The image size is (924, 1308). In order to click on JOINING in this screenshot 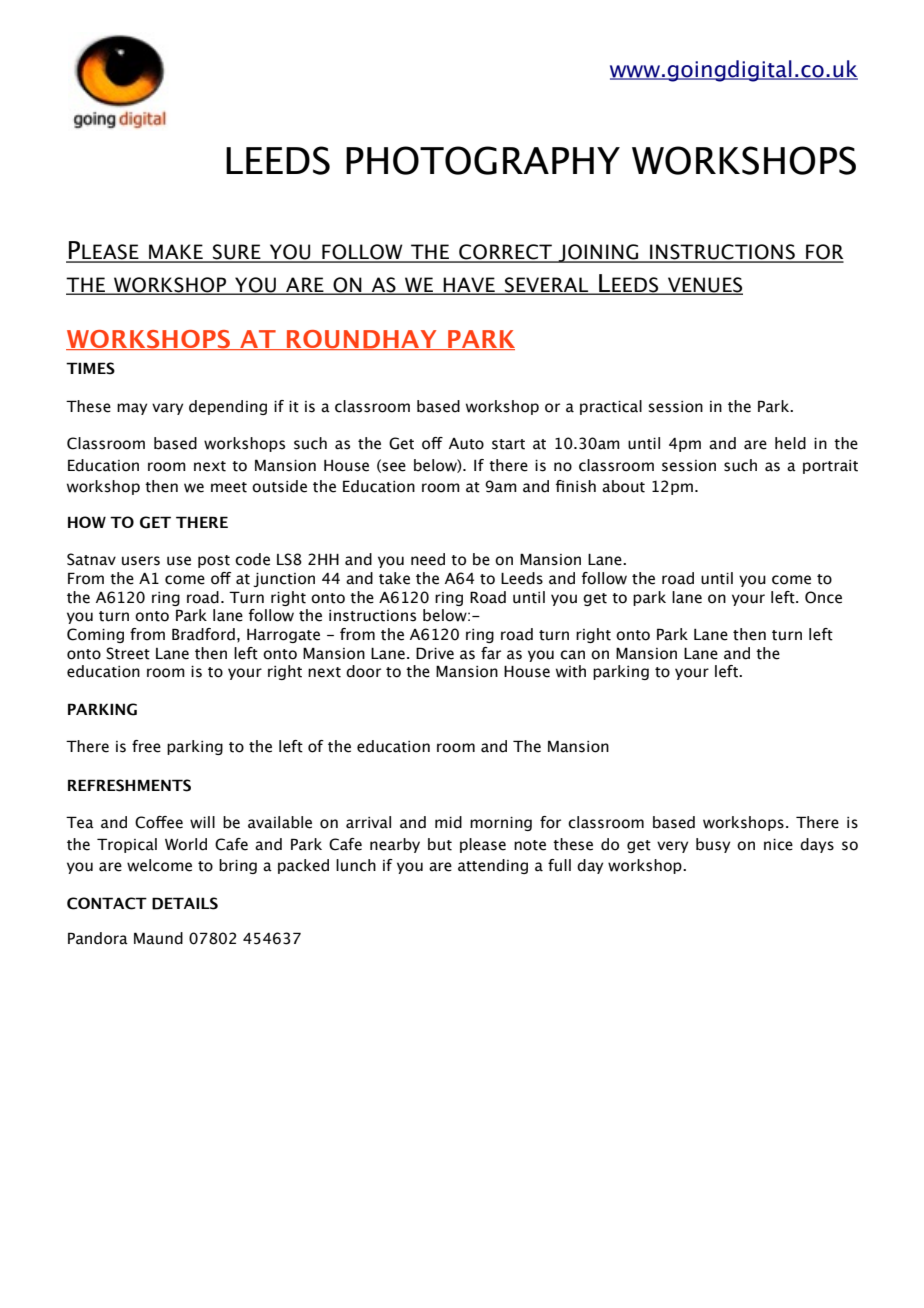, I will do `click(599, 253)`.
